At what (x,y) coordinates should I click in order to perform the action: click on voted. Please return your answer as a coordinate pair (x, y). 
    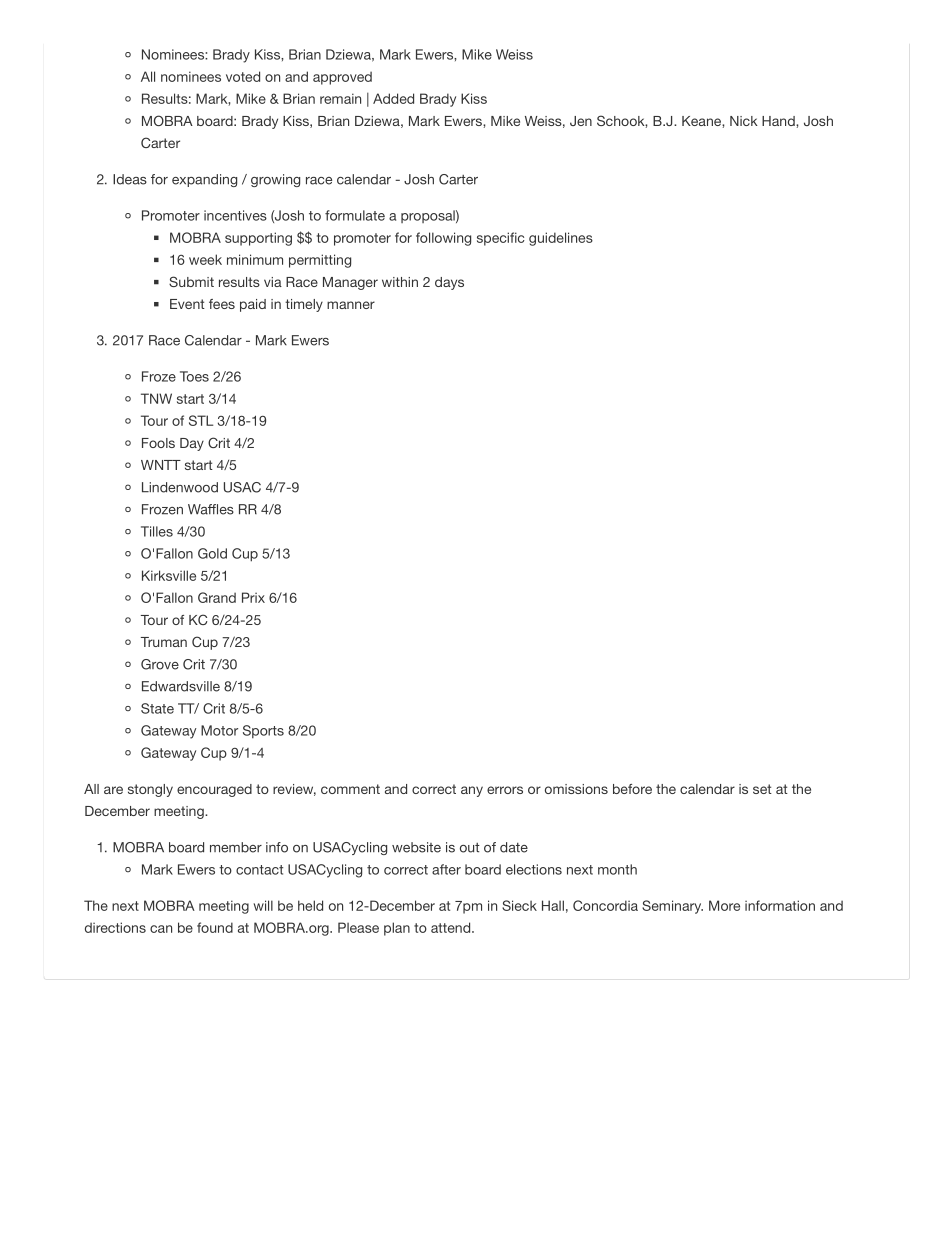
    Looking at the image, I should click on (243, 76).
